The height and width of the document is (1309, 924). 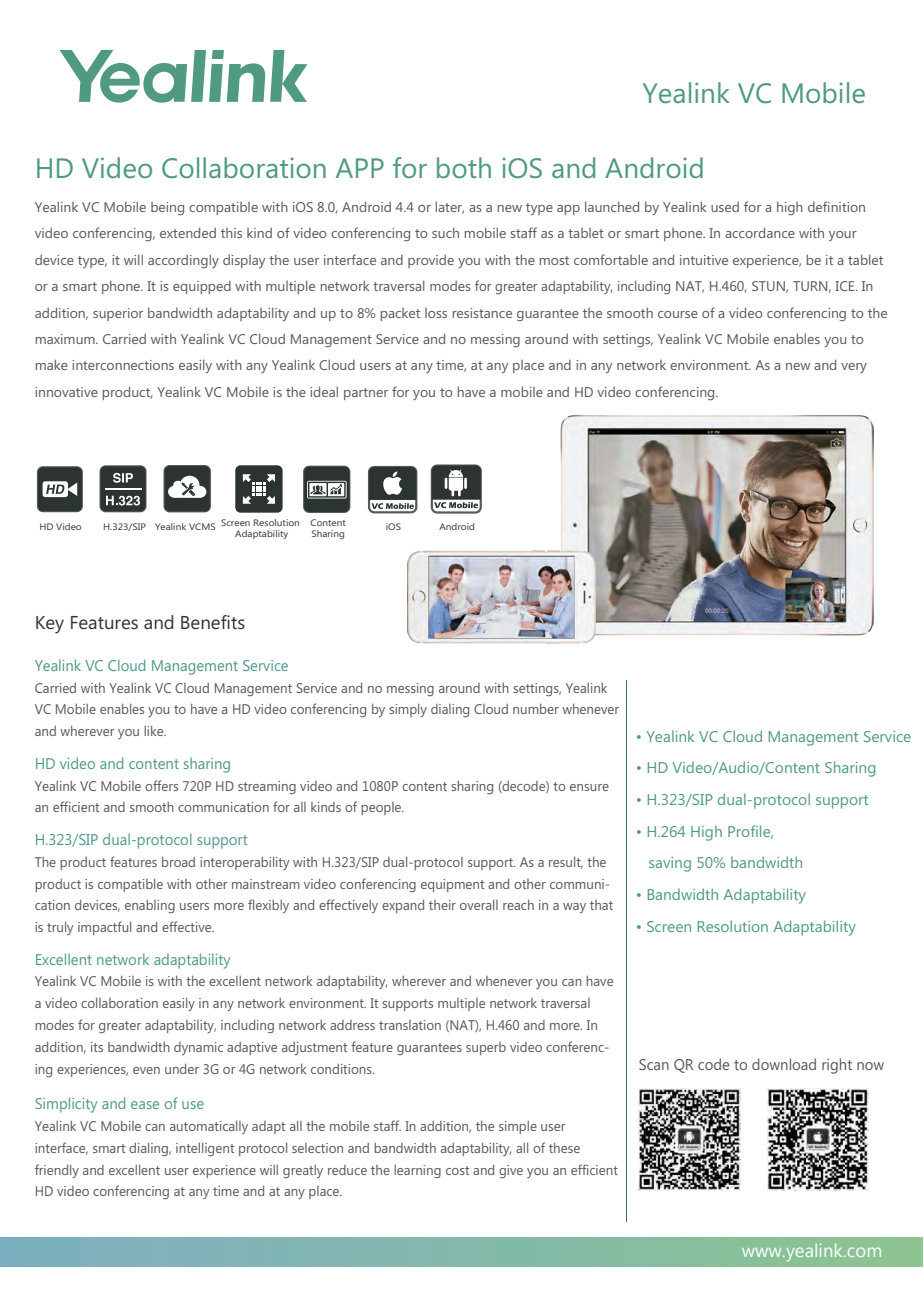 What do you see at coordinates (167, 209) in the document?
I see `being` at bounding box center [167, 209].
